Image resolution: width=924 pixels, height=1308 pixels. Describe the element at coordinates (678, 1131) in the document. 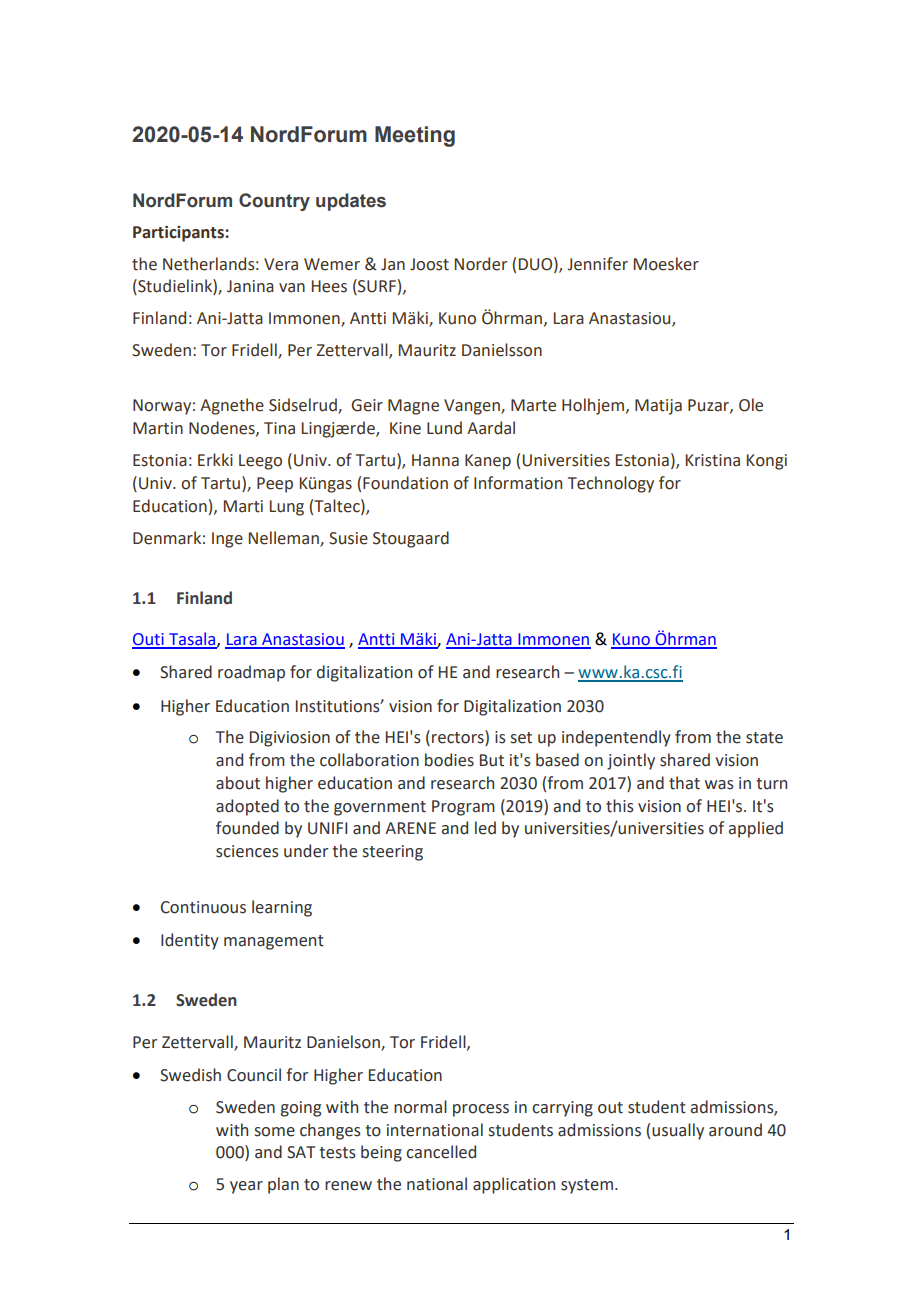

I see `usually` at that location.
